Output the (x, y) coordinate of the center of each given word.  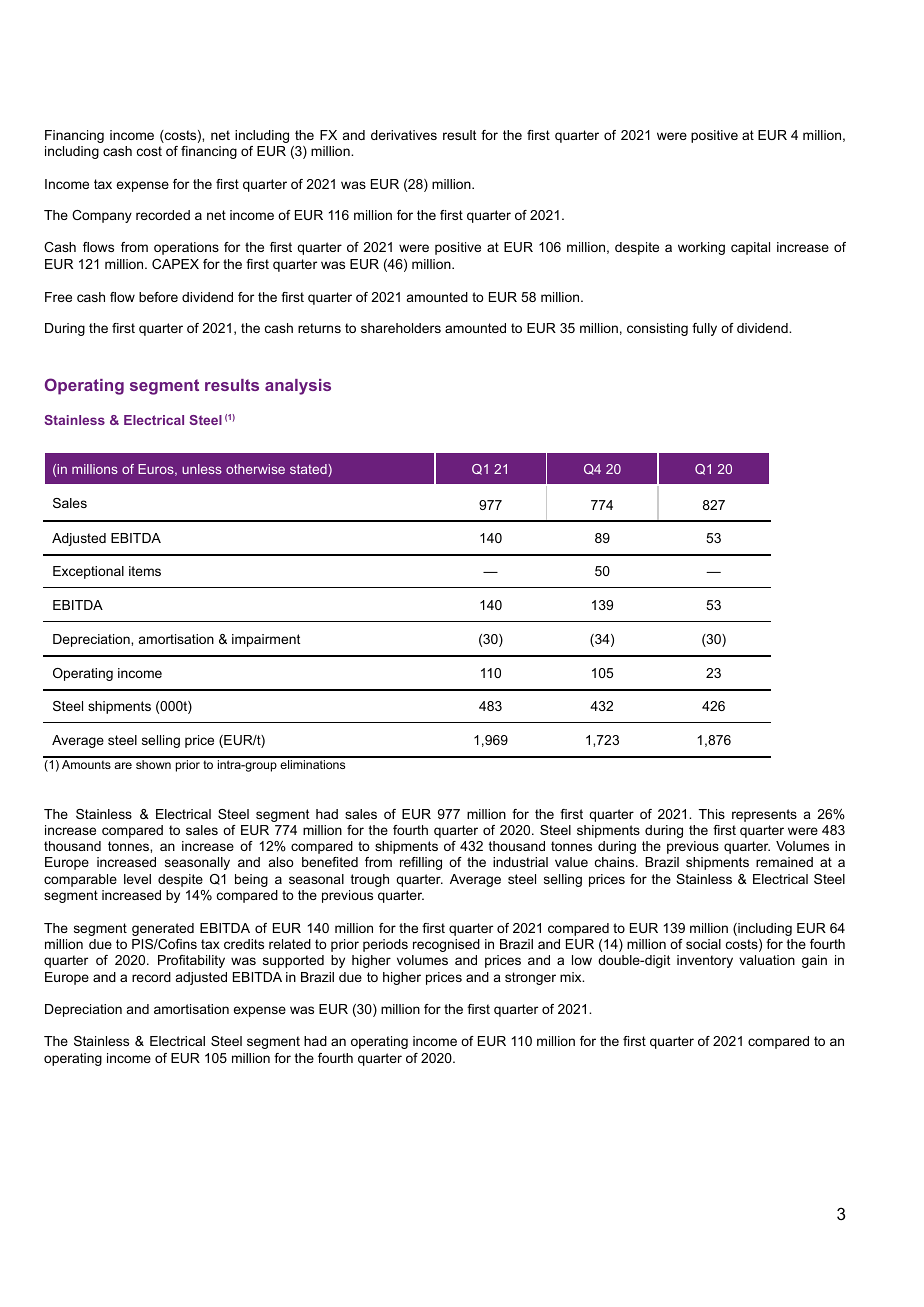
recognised (446, 945)
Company (102, 216)
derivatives (404, 135)
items (145, 571)
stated (309, 470)
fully (704, 329)
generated (163, 929)
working (701, 248)
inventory (705, 961)
